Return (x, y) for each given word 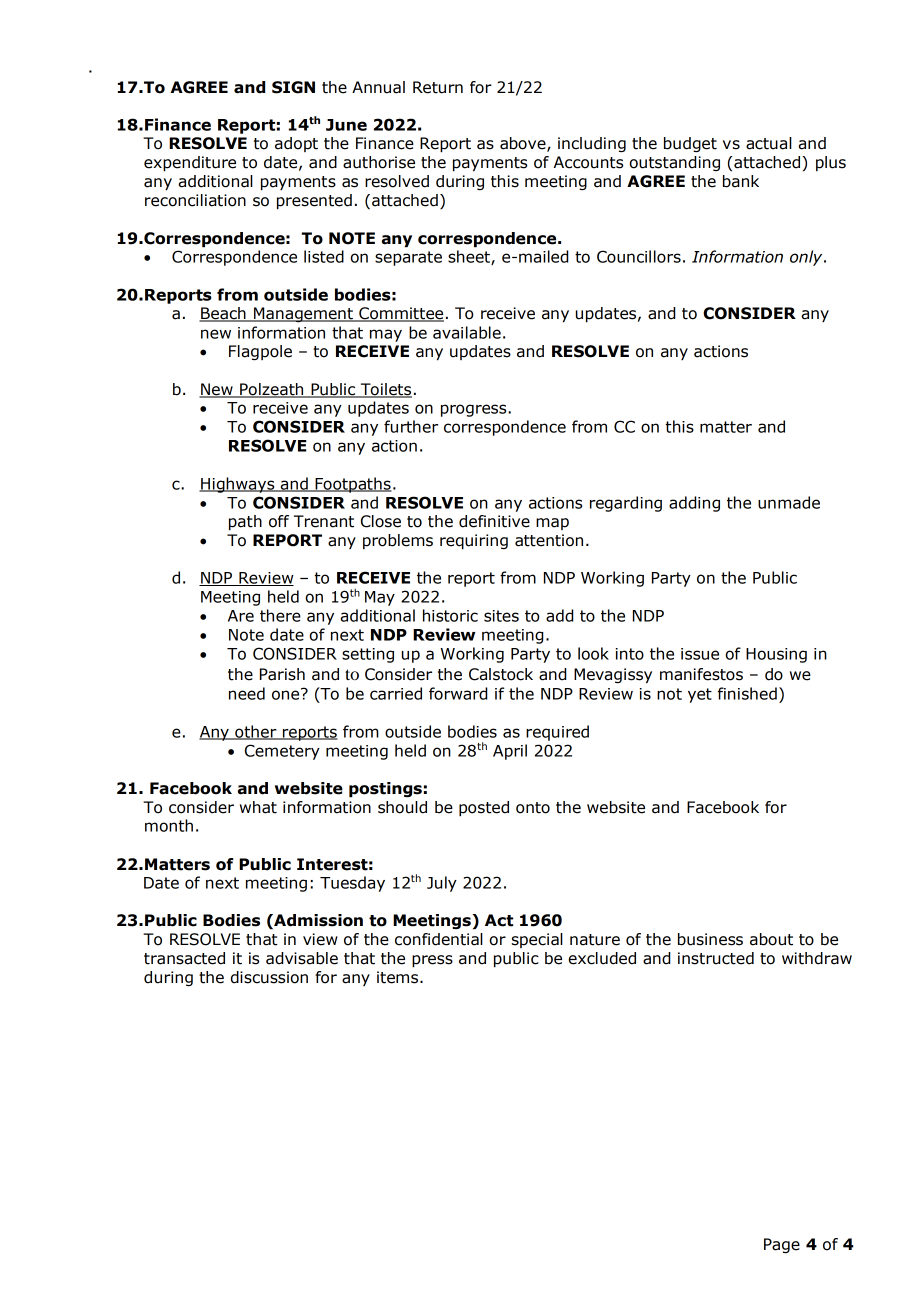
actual (769, 143)
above (524, 144)
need (247, 693)
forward (458, 693)
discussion (269, 977)
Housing (776, 655)
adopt (296, 144)
